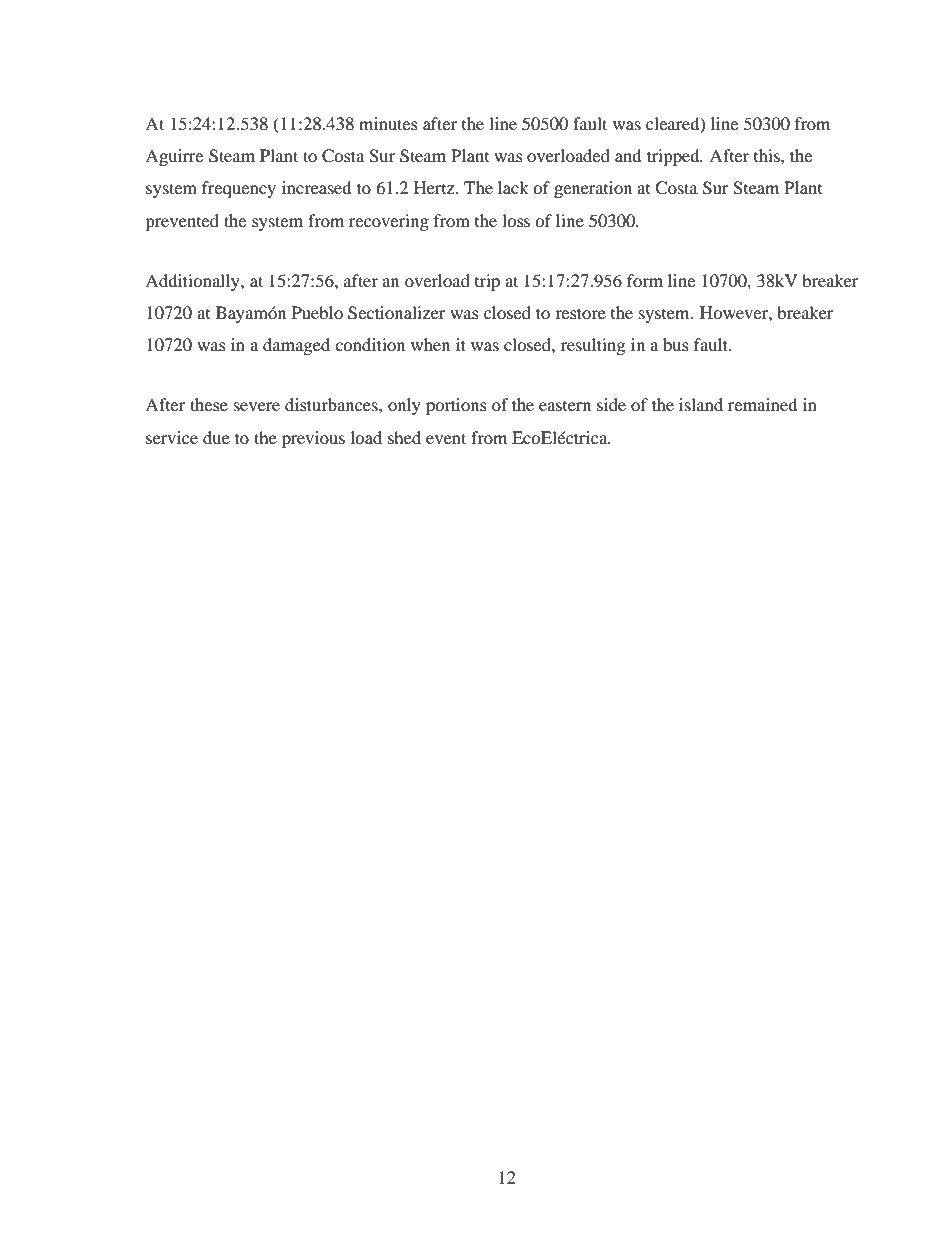 This screenshot has width=952, height=1233. Describe the element at coordinates (388, 123) in the screenshot. I see `minutes` at that location.
